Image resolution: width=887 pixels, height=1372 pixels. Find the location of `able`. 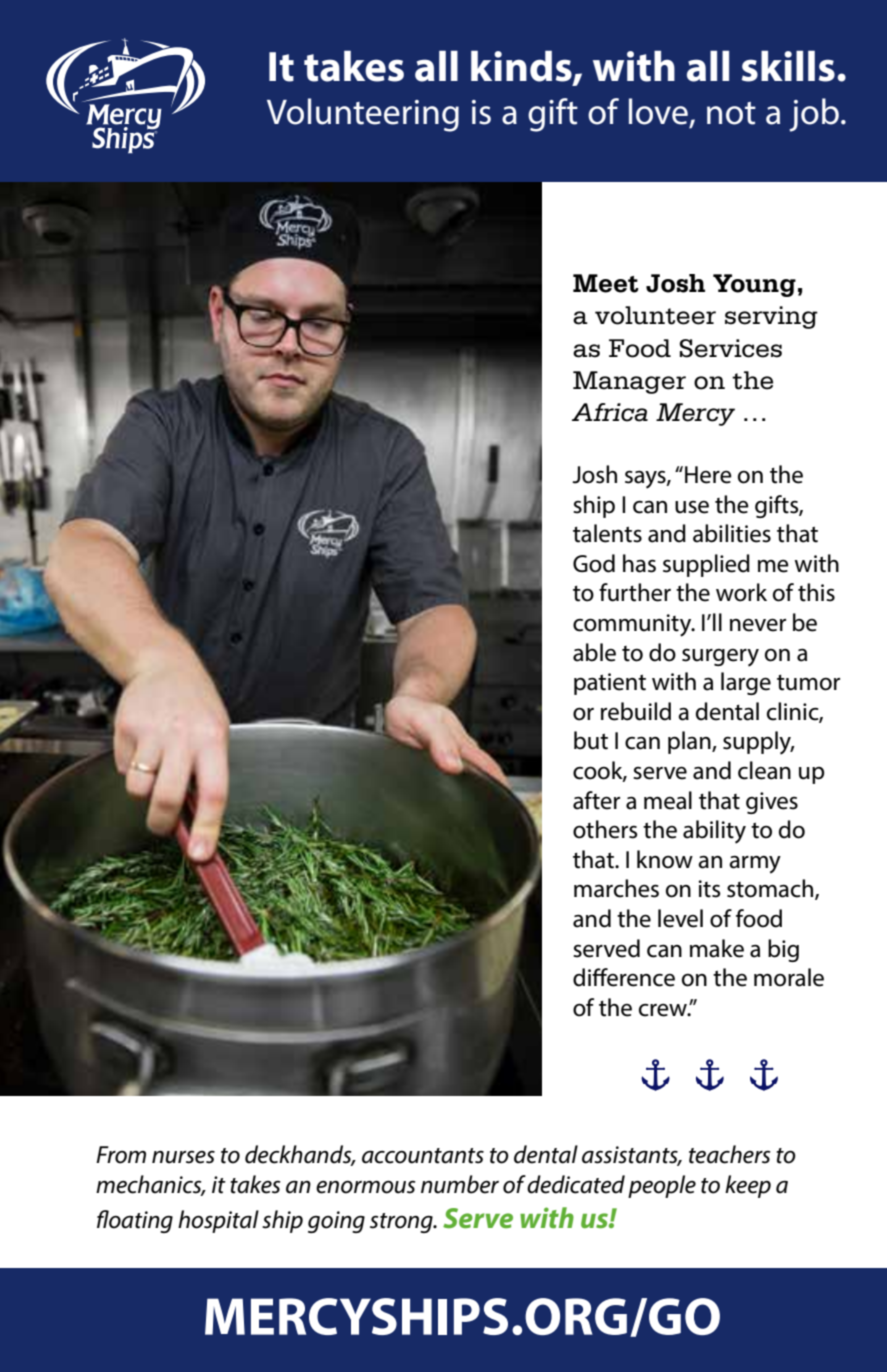

able is located at coordinates (594, 652).
